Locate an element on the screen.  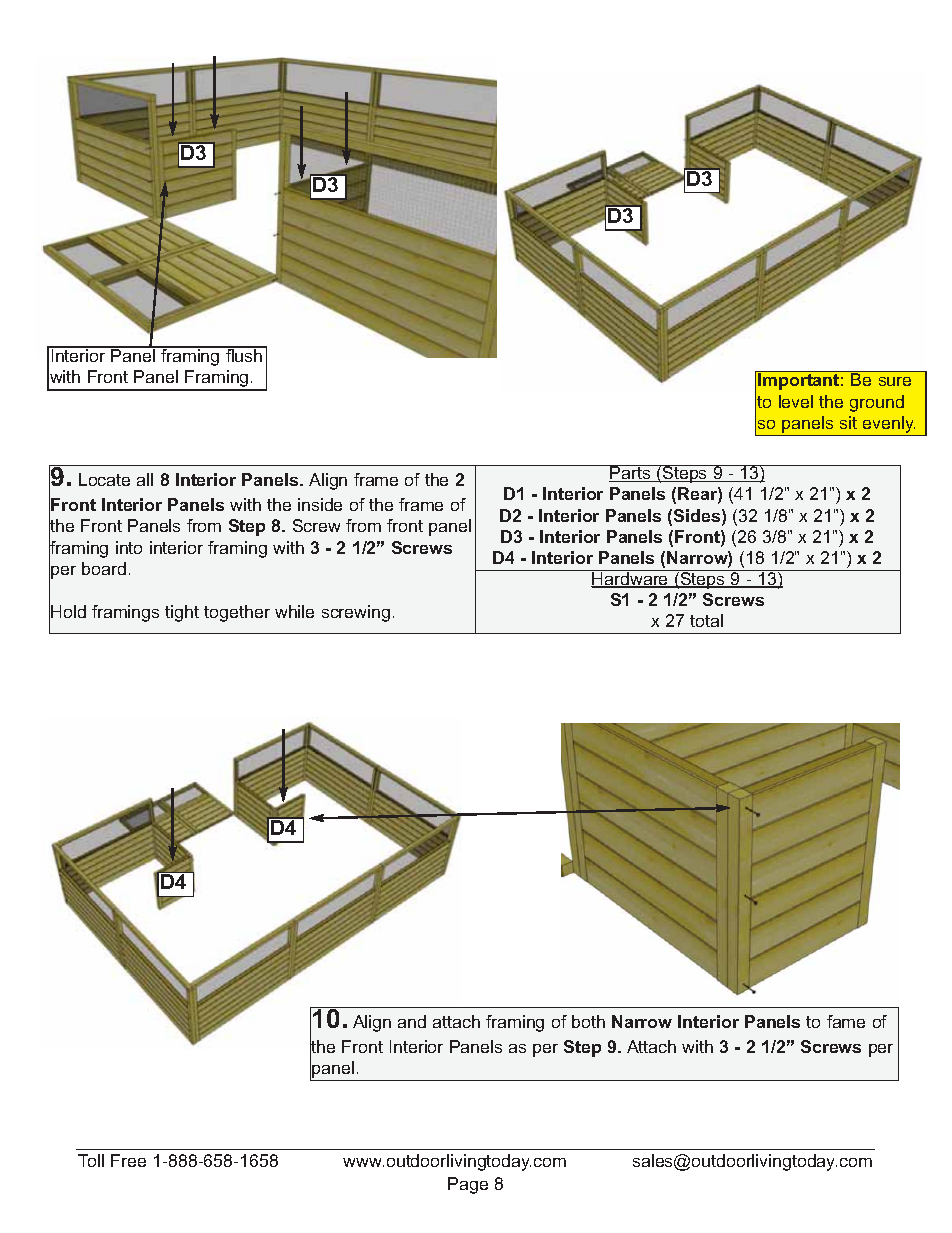
flush is located at coordinates (244, 354).
